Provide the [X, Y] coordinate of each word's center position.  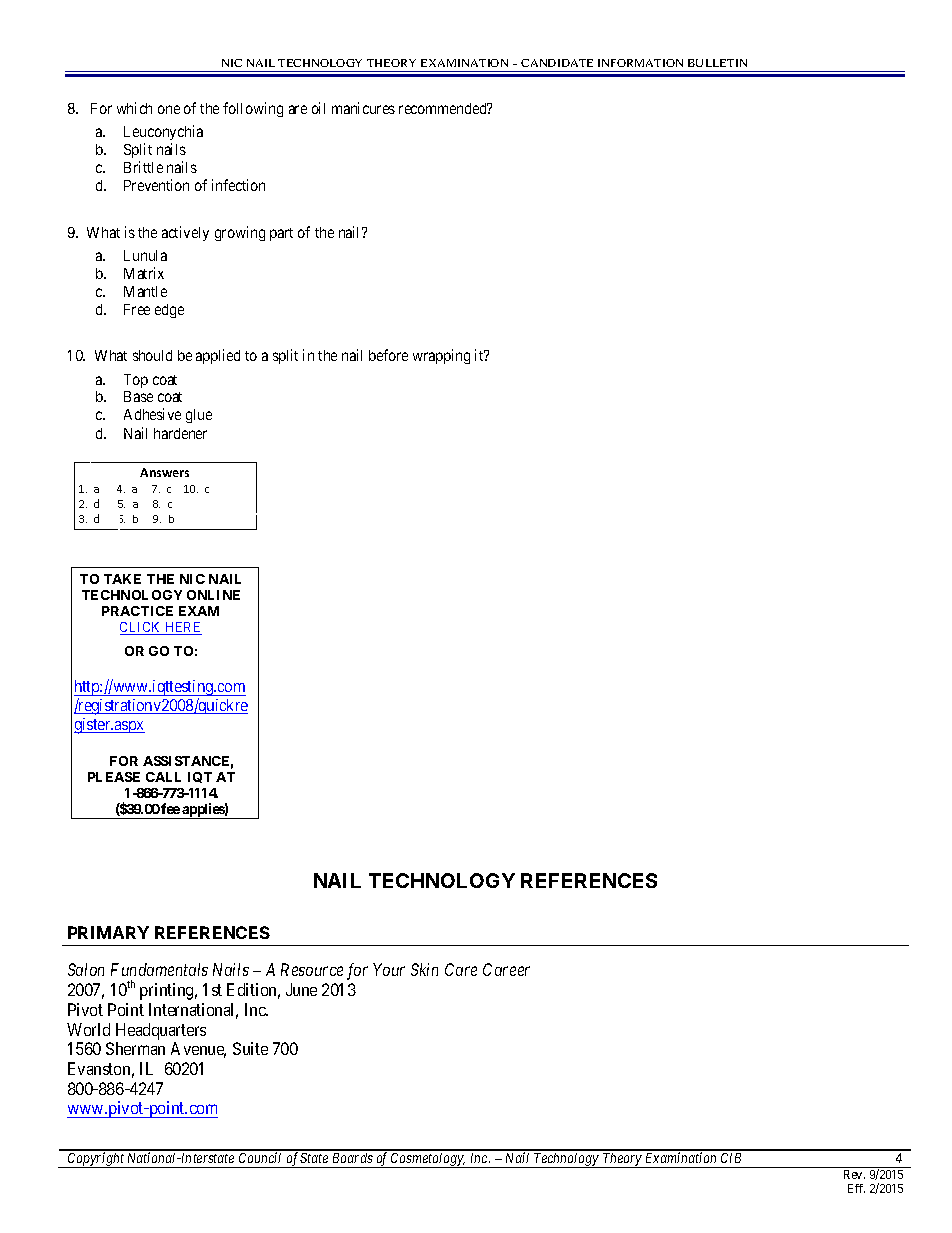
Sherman [135, 1048]
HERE [182, 628]
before [388, 355]
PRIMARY [108, 932]
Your [389, 969]
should [152, 355]
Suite [250, 1048]
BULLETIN [717, 63]
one [169, 109]
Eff [856, 1188]
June [301, 989]
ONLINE [213, 595]
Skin [424, 969]
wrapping [441, 356]
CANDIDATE [557, 63]
